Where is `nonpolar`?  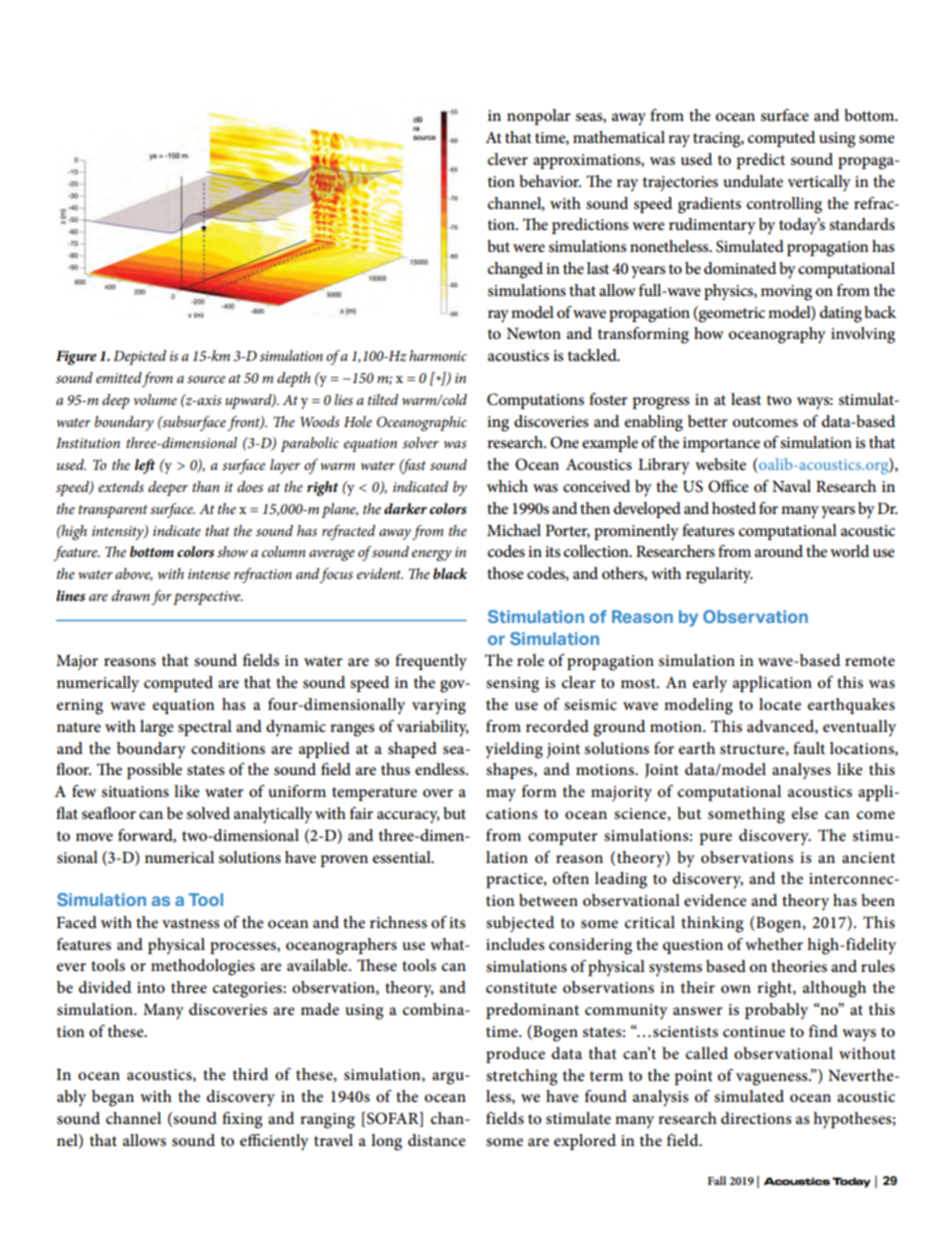
nonpolar is located at coordinates (539, 117).
